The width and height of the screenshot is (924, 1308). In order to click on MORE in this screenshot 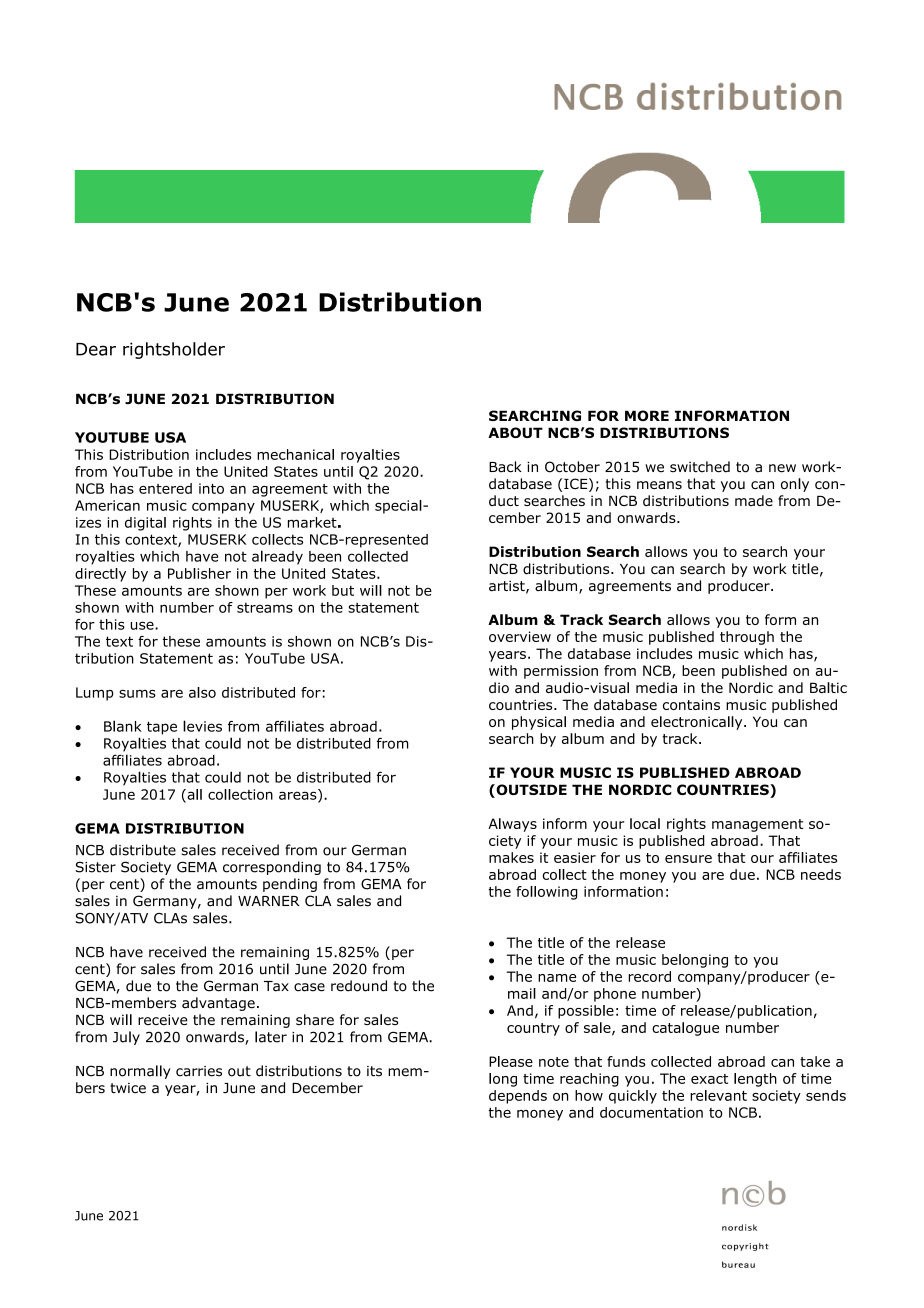, I will do `click(647, 415)`.
